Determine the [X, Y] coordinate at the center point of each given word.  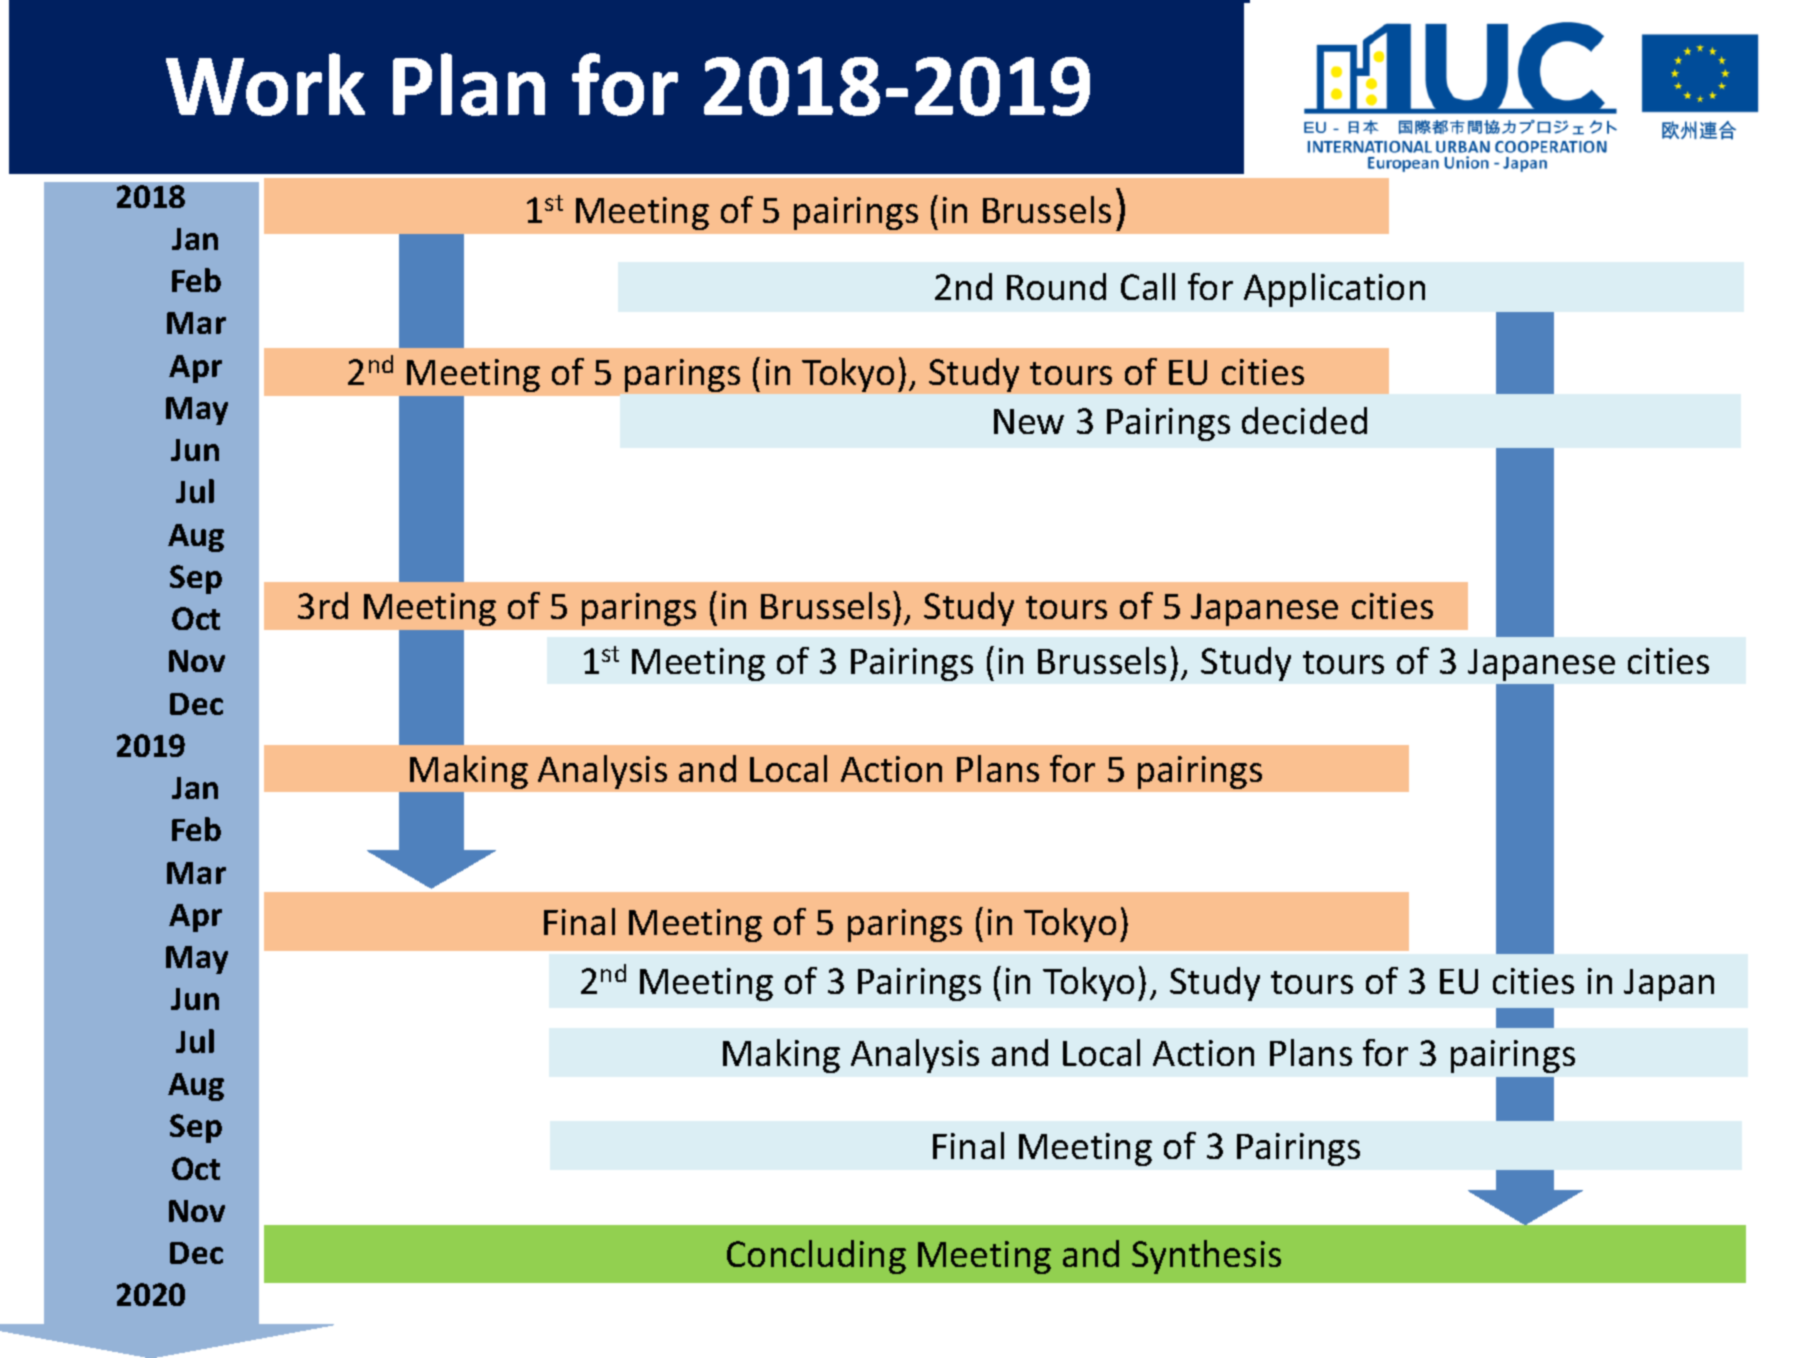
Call [1148, 286]
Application [1334, 290]
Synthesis [1206, 1257]
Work [265, 84]
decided [1304, 420]
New [1029, 421]
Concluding [816, 1257]
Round [1056, 286]
